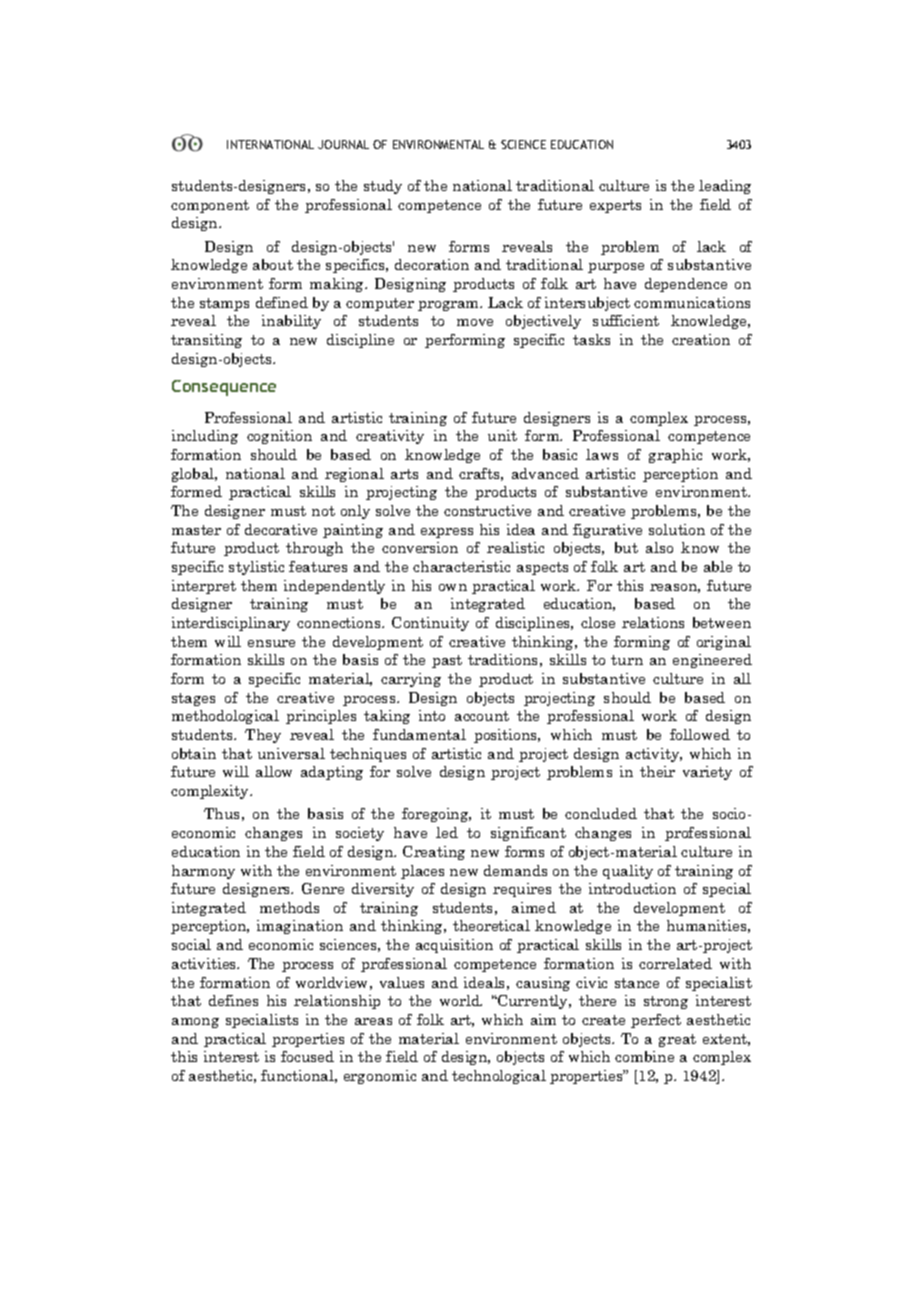 The image size is (924, 1308). Describe the element at coordinates (434, 853) in the page. I see `Creating` at that location.
